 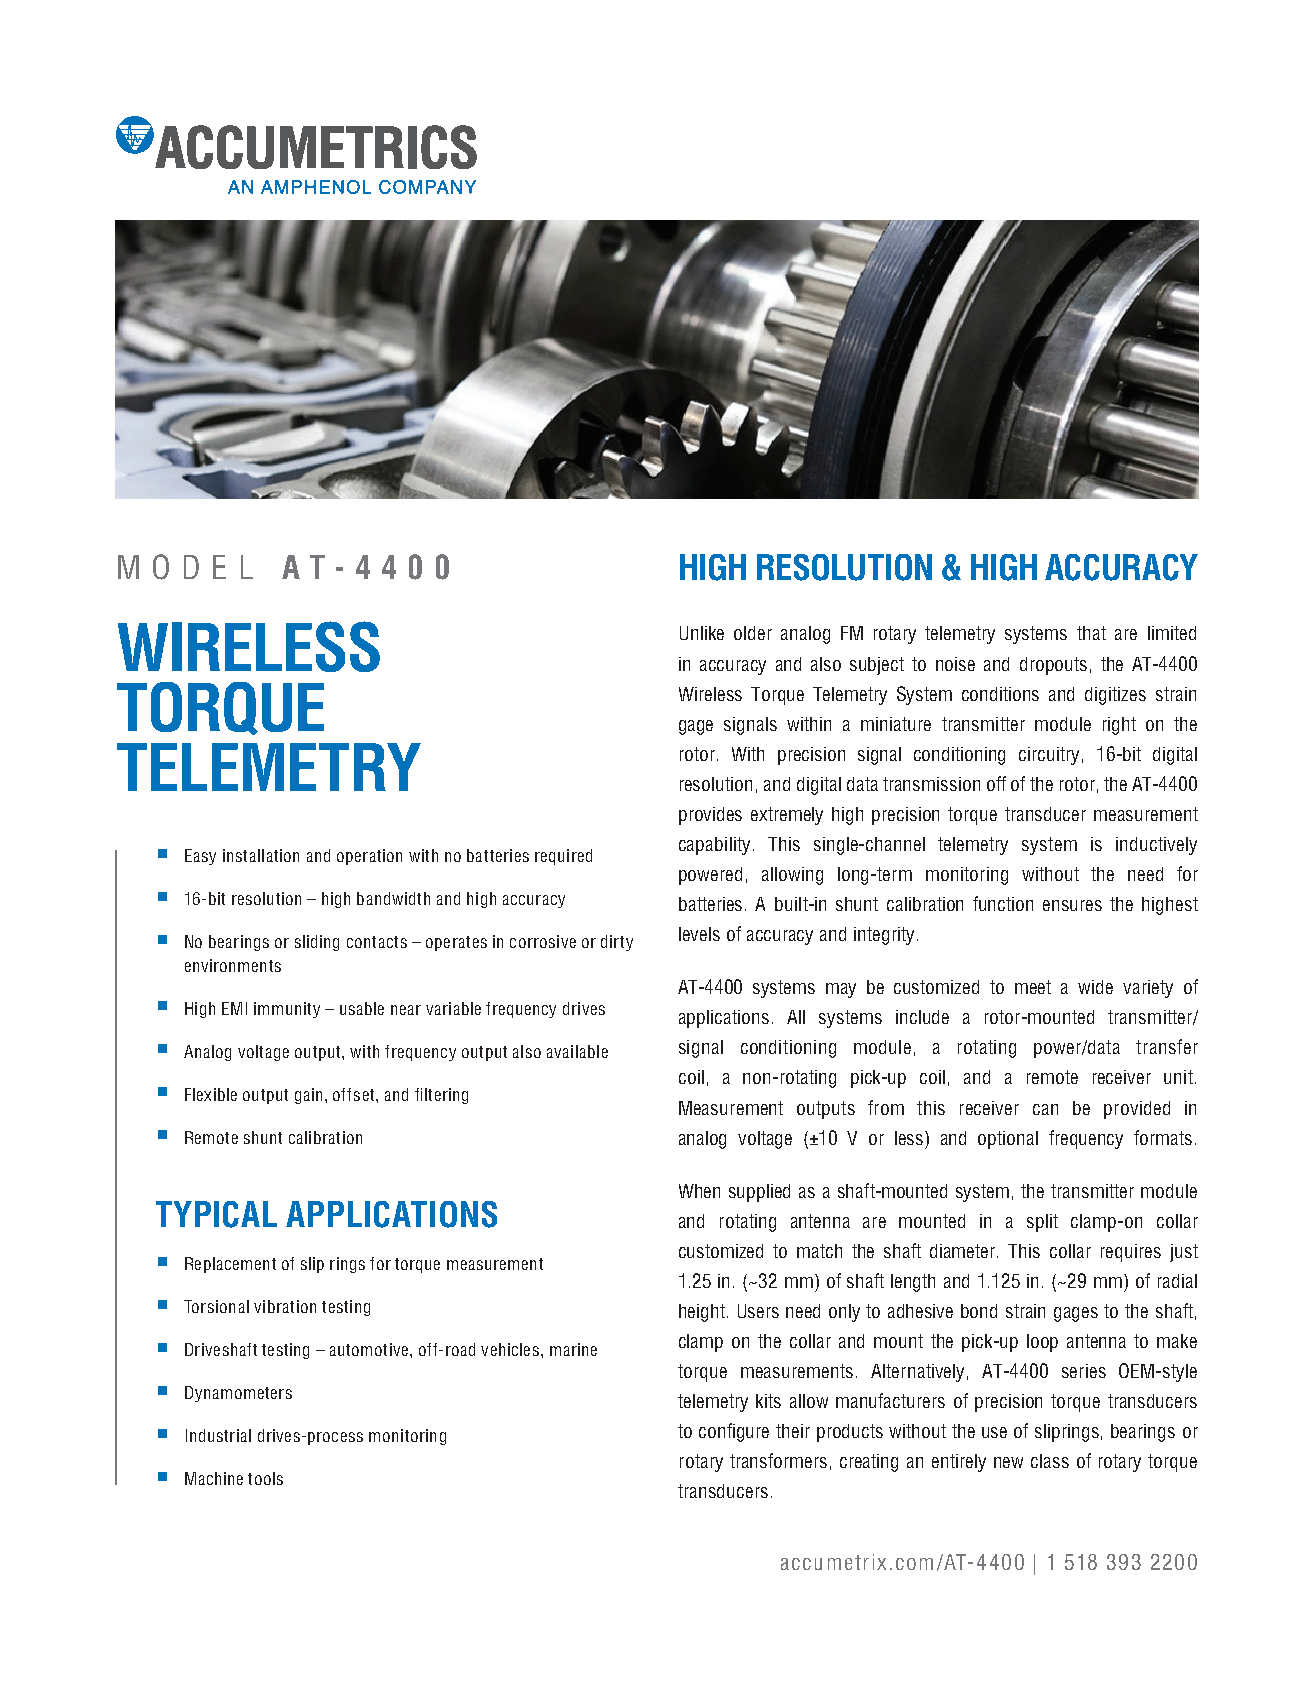 What do you see at coordinates (1091, 633) in the document?
I see `that` at bounding box center [1091, 633].
